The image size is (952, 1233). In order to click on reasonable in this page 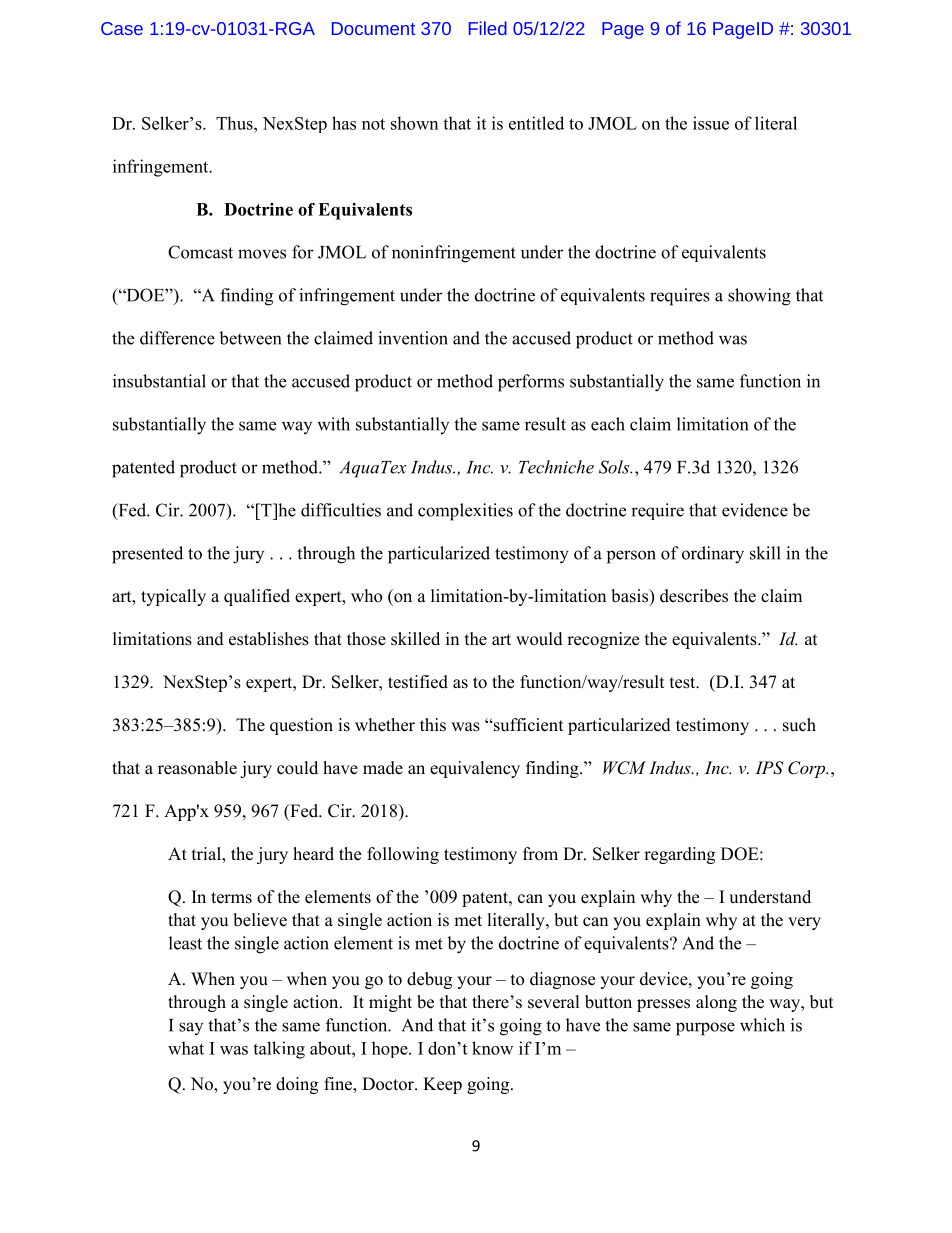, I will do `click(197, 768)`.
